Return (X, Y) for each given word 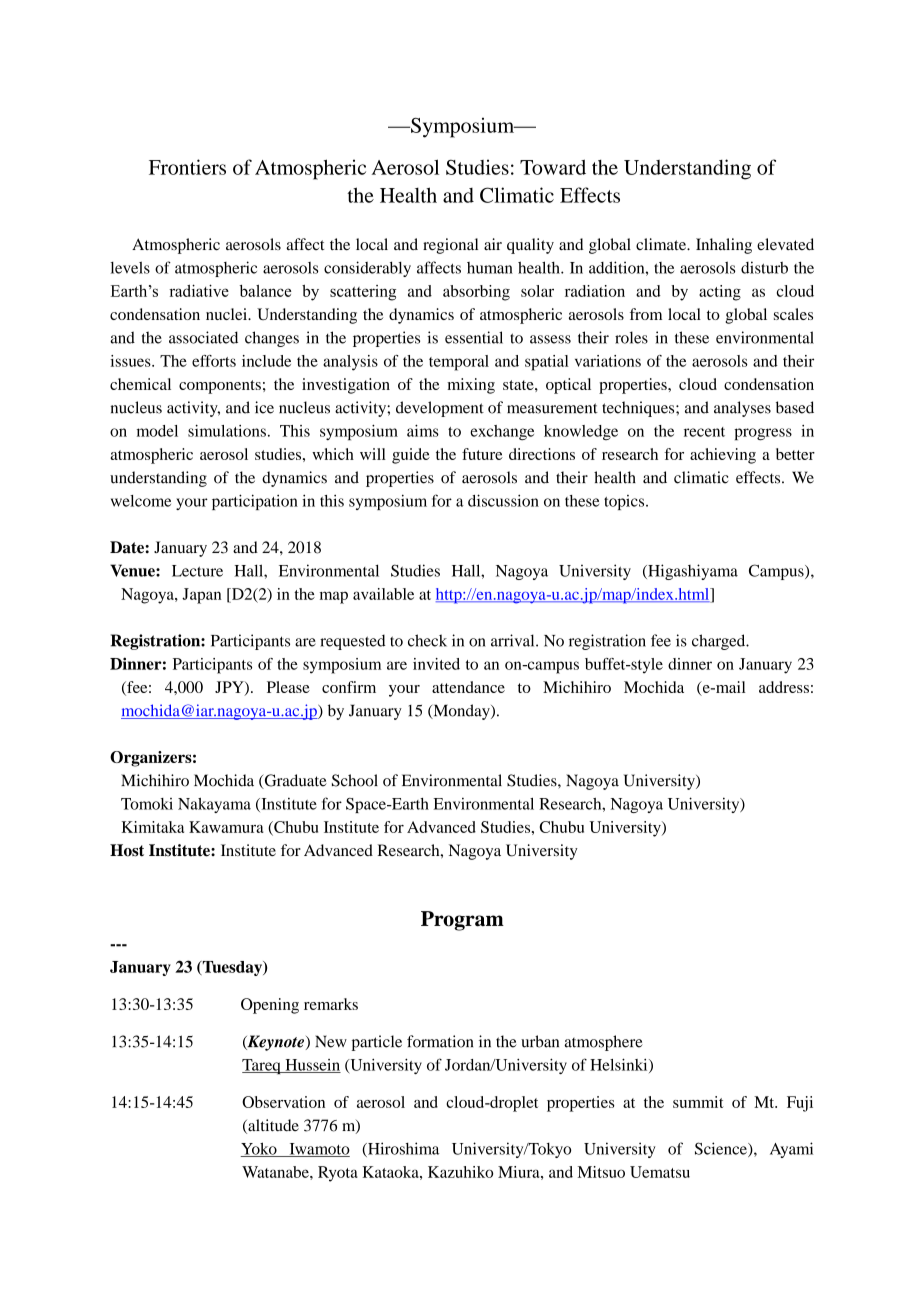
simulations (227, 431)
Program (462, 921)
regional (450, 246)
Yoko (260, 1149)
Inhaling (724, 246)
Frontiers (187, 167)
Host (127, 850)
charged (720, 642)
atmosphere (603, 1043)
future (482, 454)
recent (704, 432)
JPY (230, 688)
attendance (468, 687)
